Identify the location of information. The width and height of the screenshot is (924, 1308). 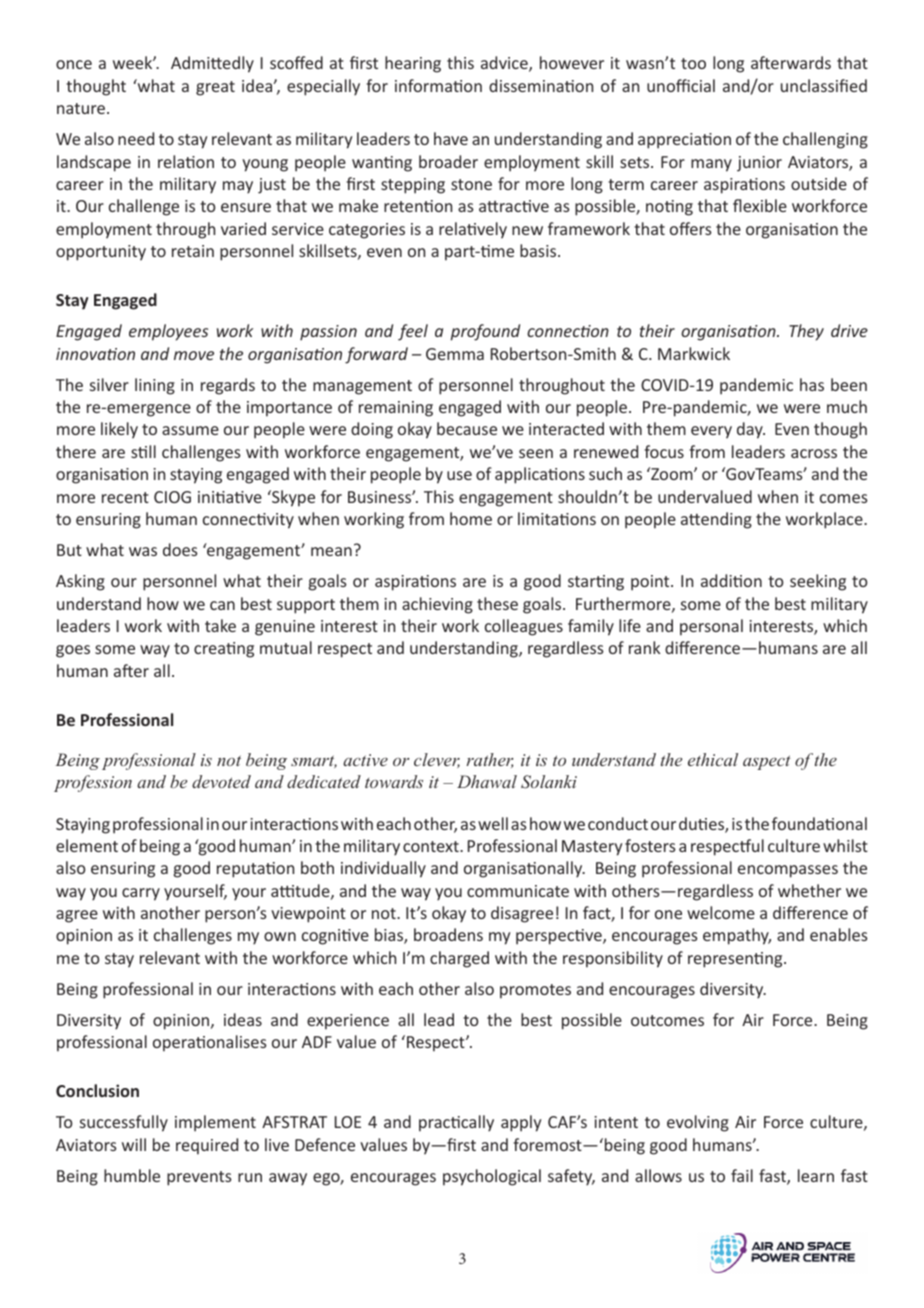
(438, 85).
